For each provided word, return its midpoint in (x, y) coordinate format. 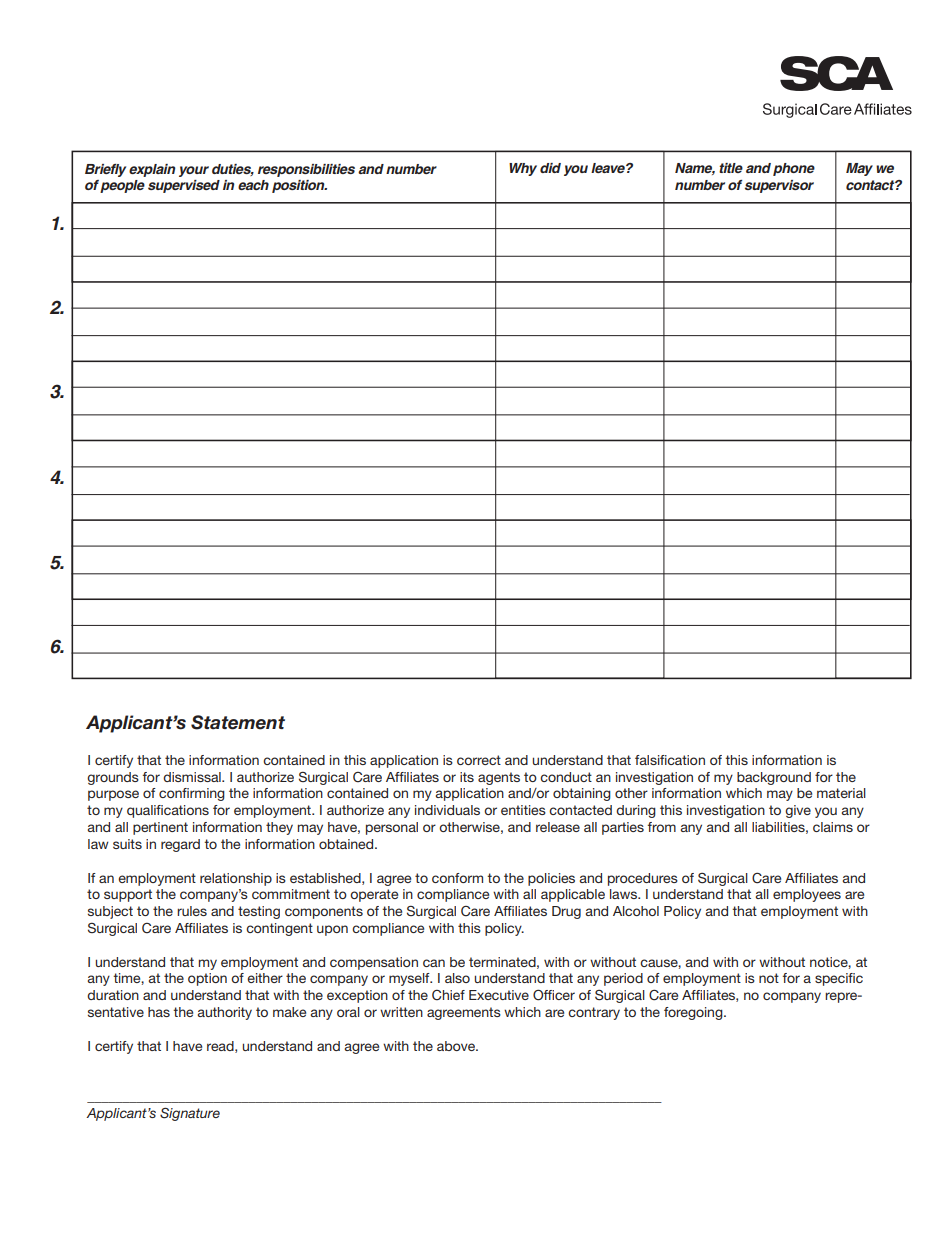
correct (479, 760)
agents (499, 778)
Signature (190, 1114)
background (774, 778)
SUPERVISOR (779, 186)
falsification (670, 760)
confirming (192, 794)
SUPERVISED (184, 186)
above (457, 1046)
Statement (238, 722)
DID (550, 168)
